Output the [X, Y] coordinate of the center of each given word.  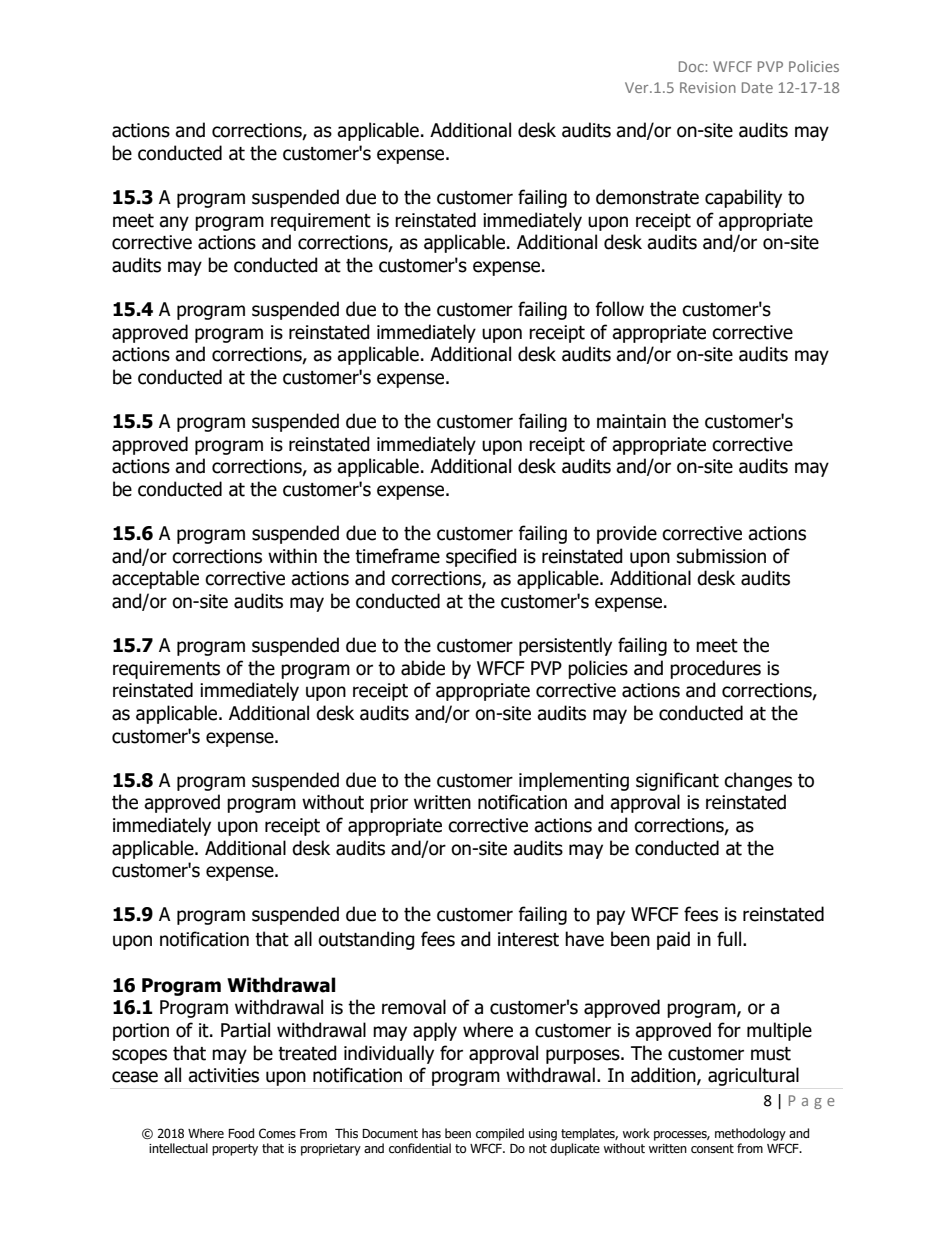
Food [241, 1133]
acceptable [155, 579]
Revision [708, 87]
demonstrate [647, 197]
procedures [715, 669]
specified [481, 557]
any [174, 223]
